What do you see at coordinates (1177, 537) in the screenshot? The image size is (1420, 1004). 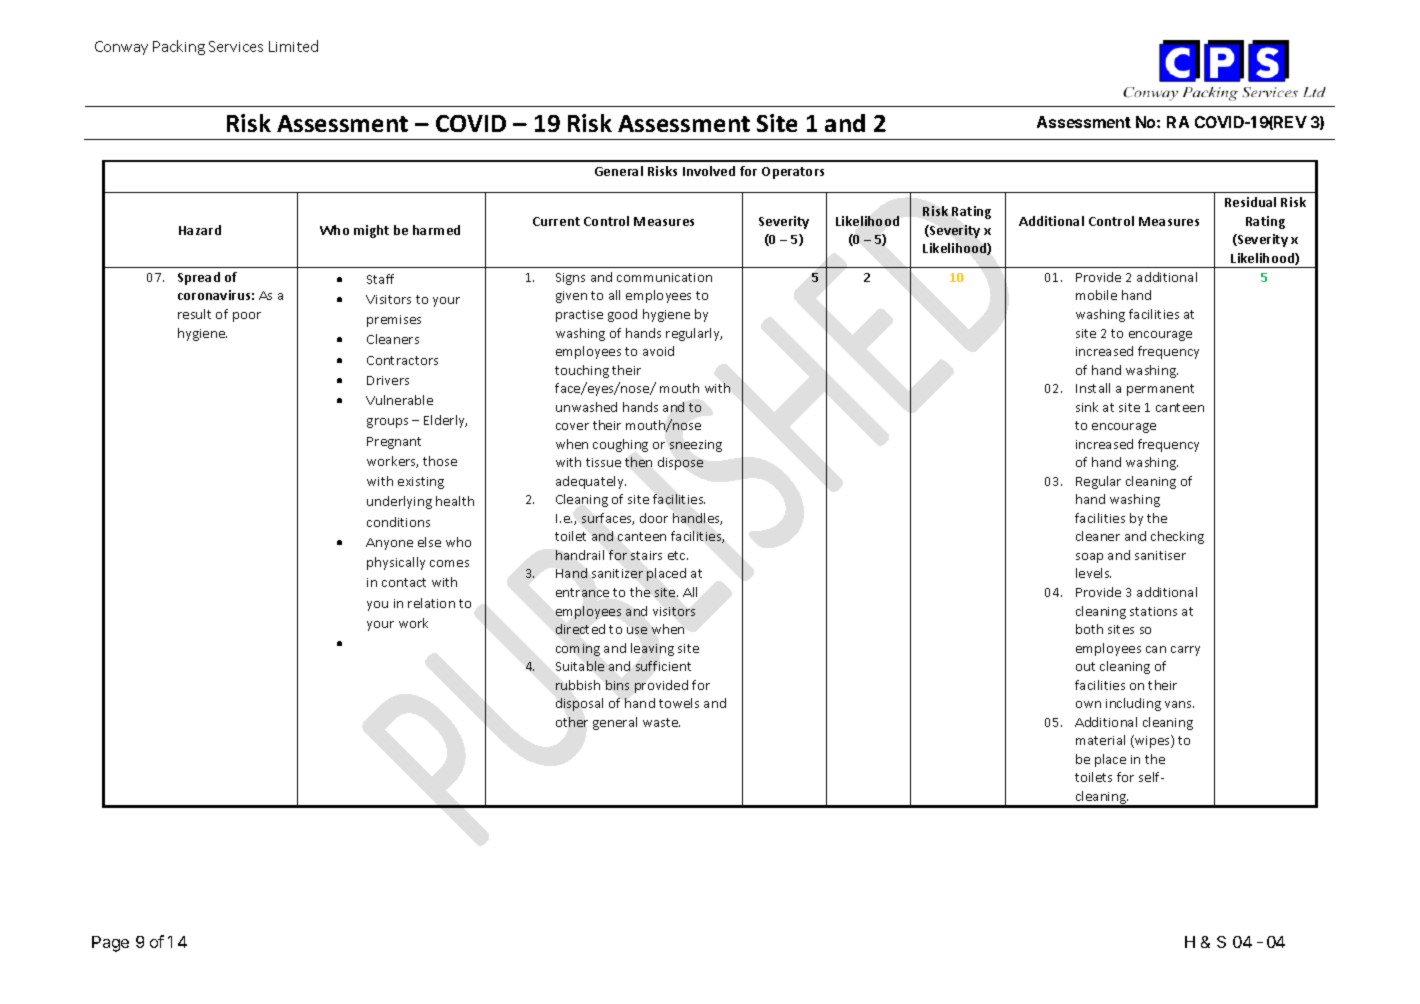 I see `checking` at bounding box center [1177, 537].
